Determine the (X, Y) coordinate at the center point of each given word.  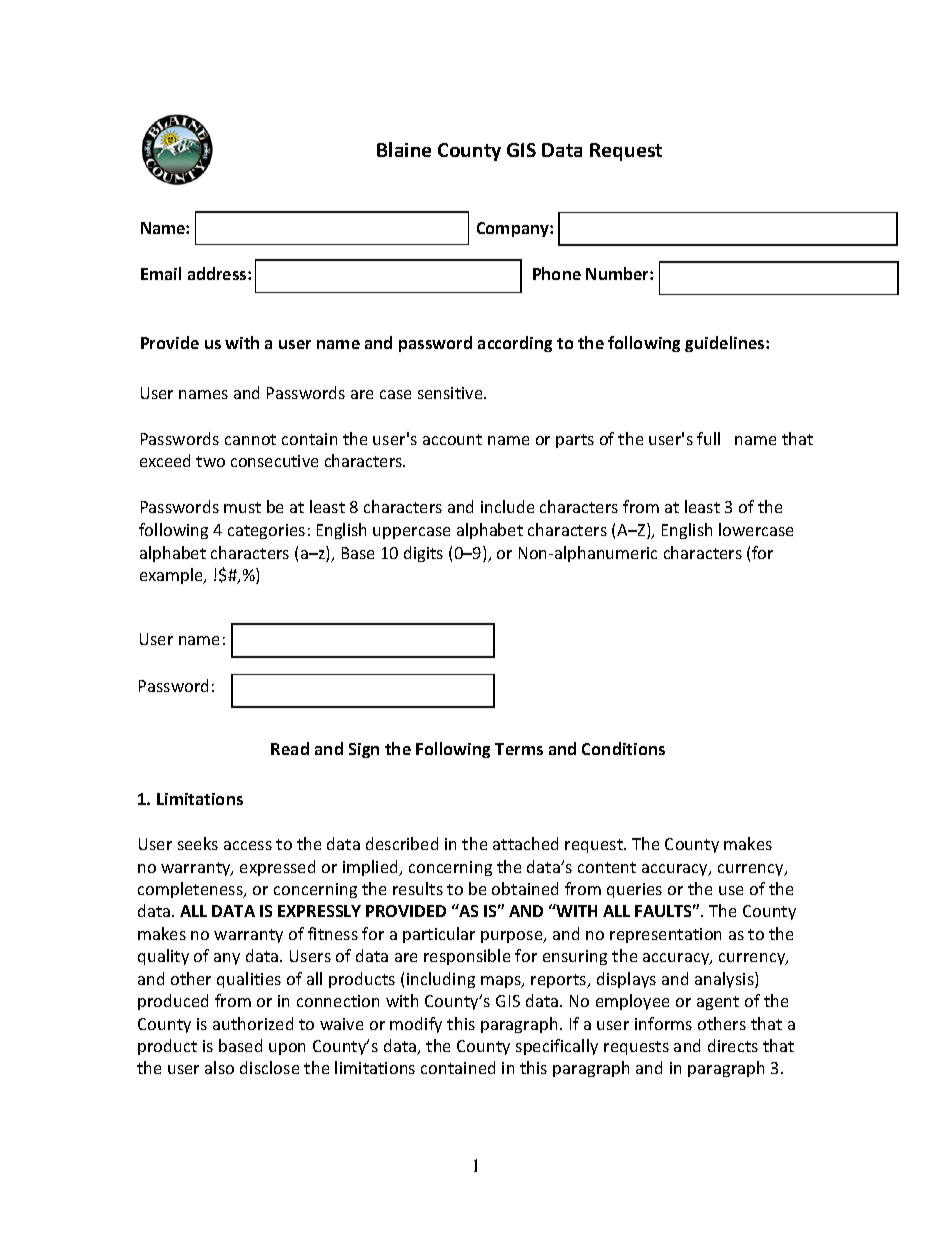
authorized (253, 1023)
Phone (557, 273)
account (452, 439)
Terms (519, 749)
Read (290, 748)
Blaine (404, 149)
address (218, 273)
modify (416, 1025)
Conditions (623, 748)
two (210, 461)
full (708, 438)
